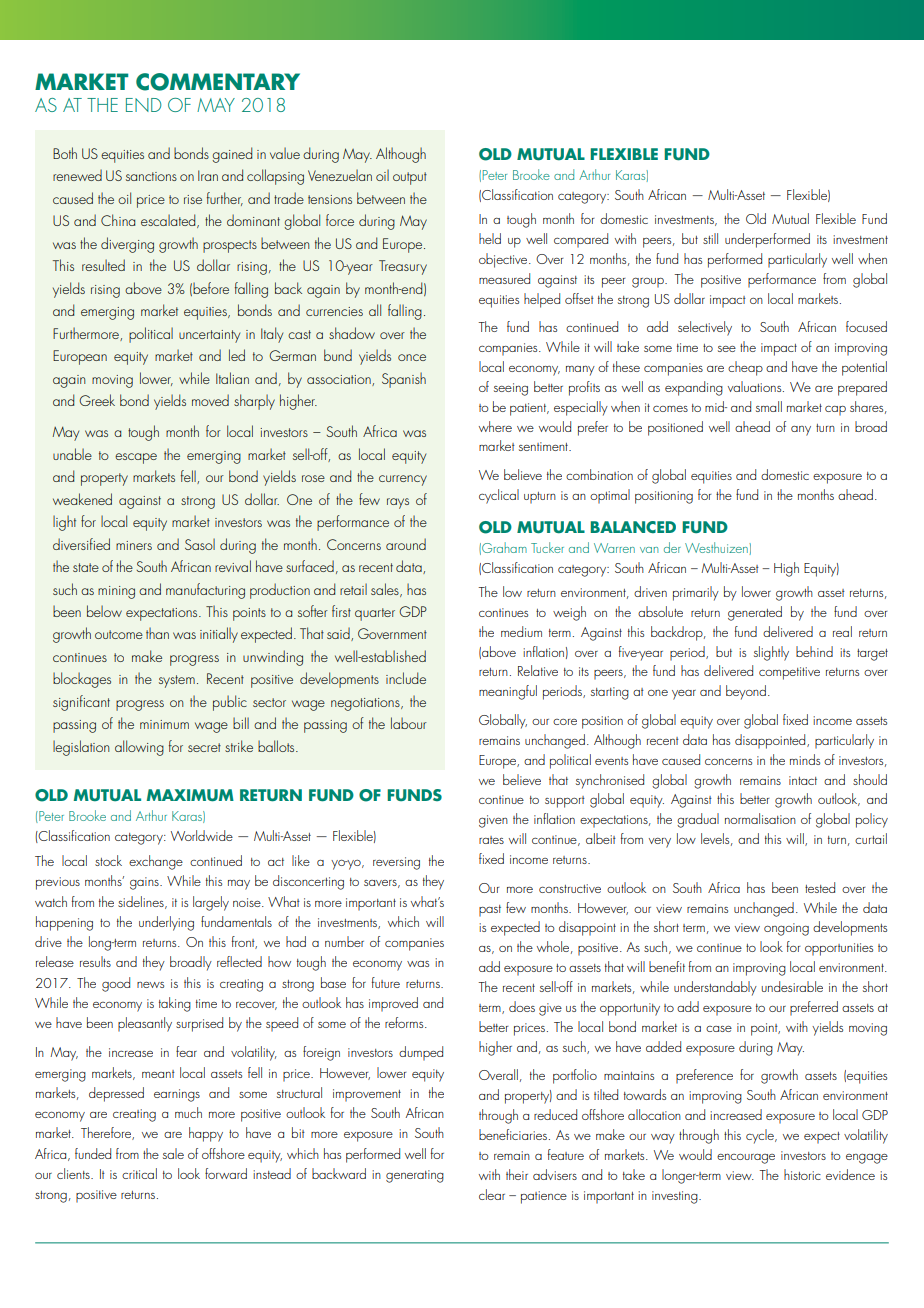 This document has height=1308, width=924. What do you see at coordinates (157, 633) in the document?
I see `than` at bounding box center [157, 633].
